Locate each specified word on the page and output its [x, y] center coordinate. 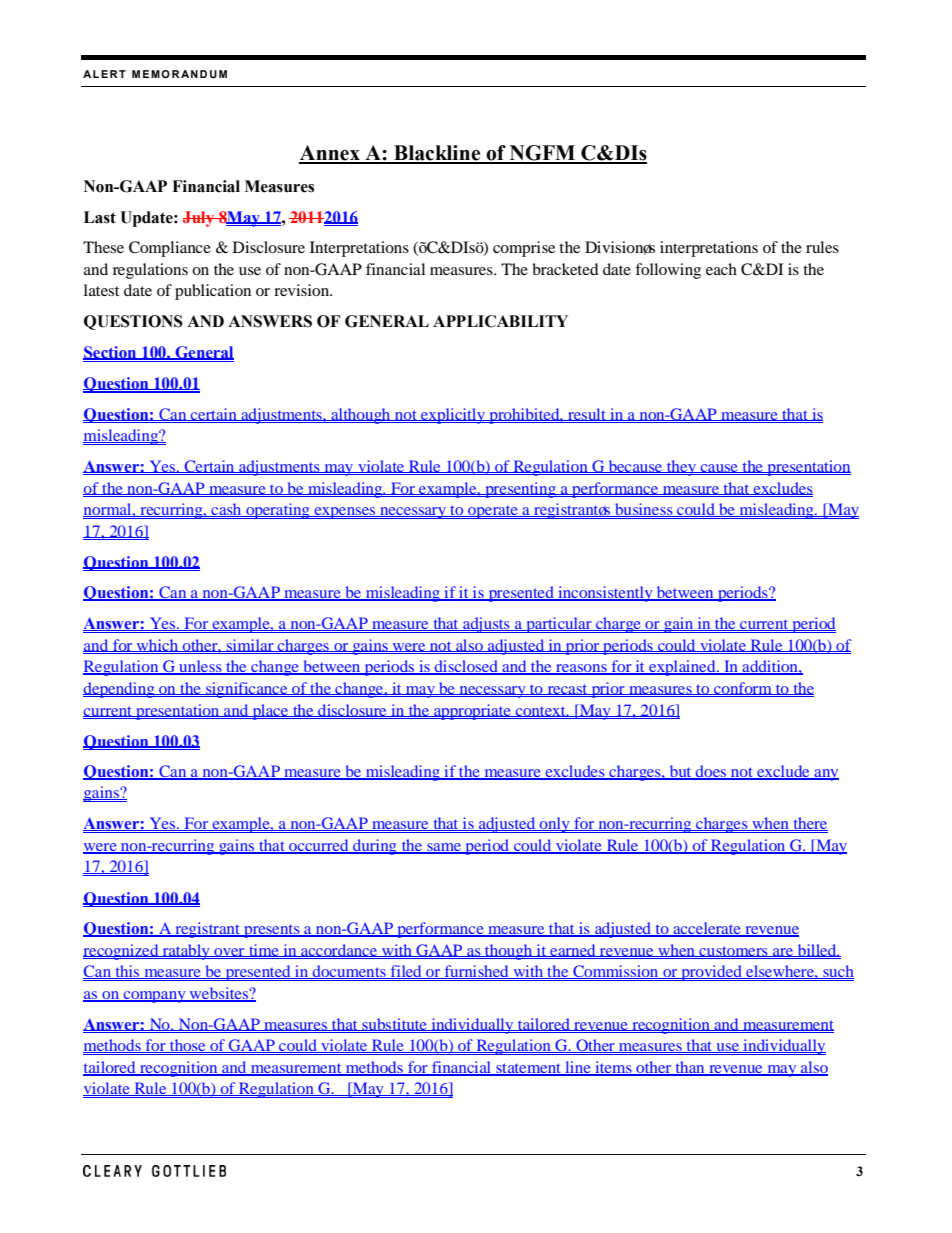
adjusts [486, 625]
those [188, 1046]
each [721, 269]
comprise [524, 249]
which [158, 646]
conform [743, 688]
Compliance [170, 249]
